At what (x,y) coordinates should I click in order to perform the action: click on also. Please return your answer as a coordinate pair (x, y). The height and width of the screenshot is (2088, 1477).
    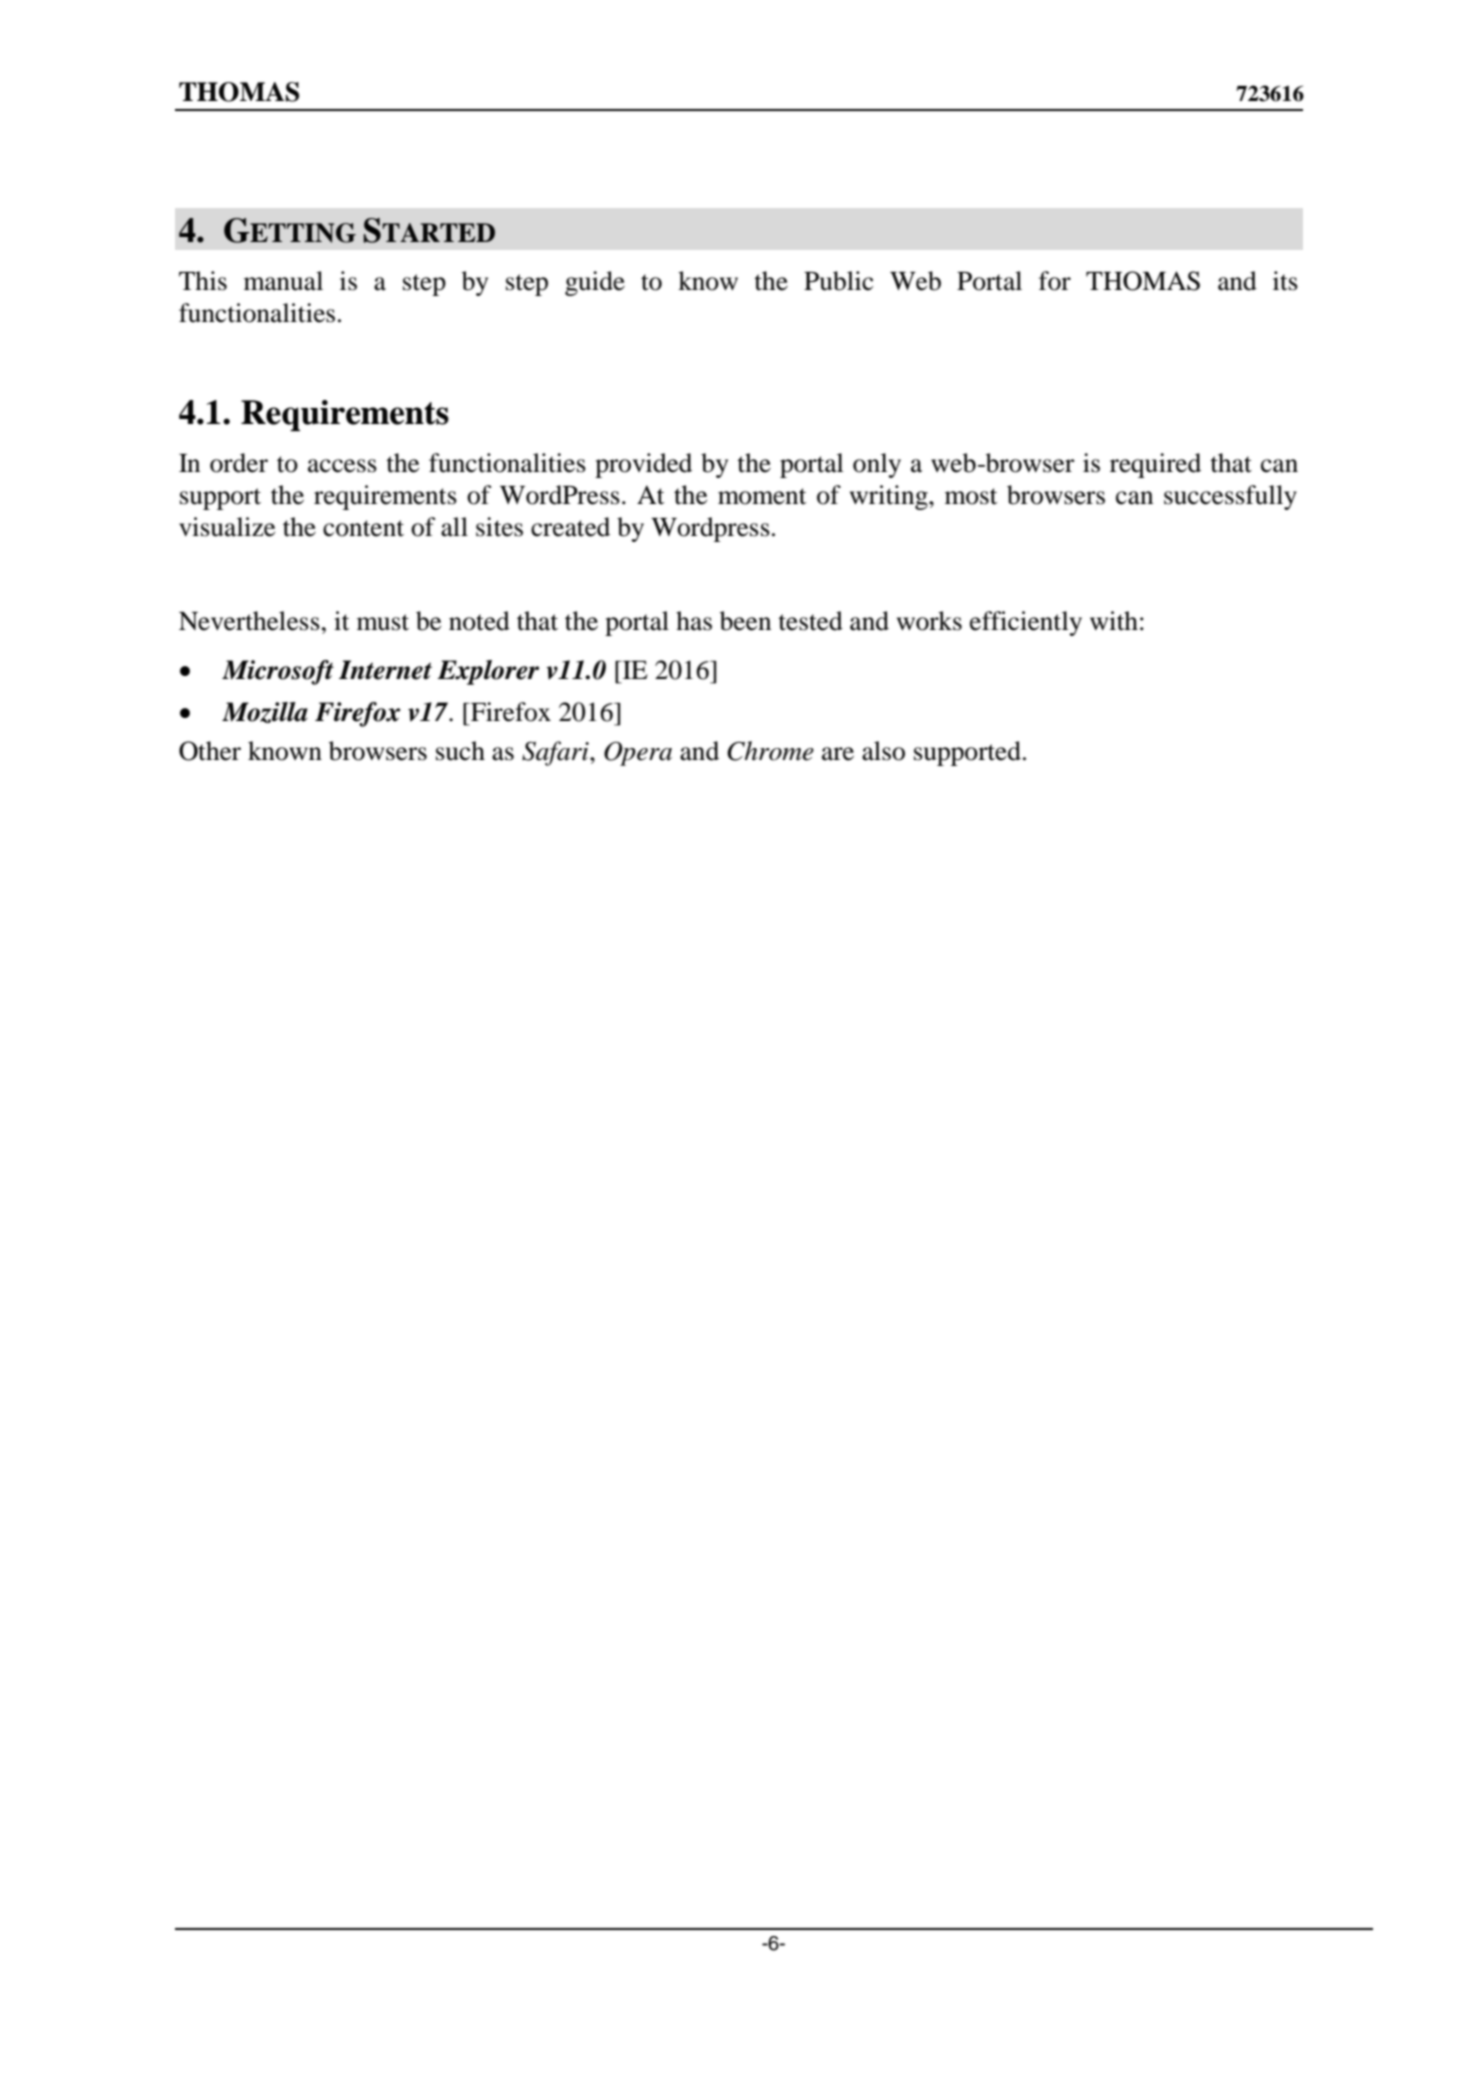
    Looking at the image, I should click on (883, 751).
